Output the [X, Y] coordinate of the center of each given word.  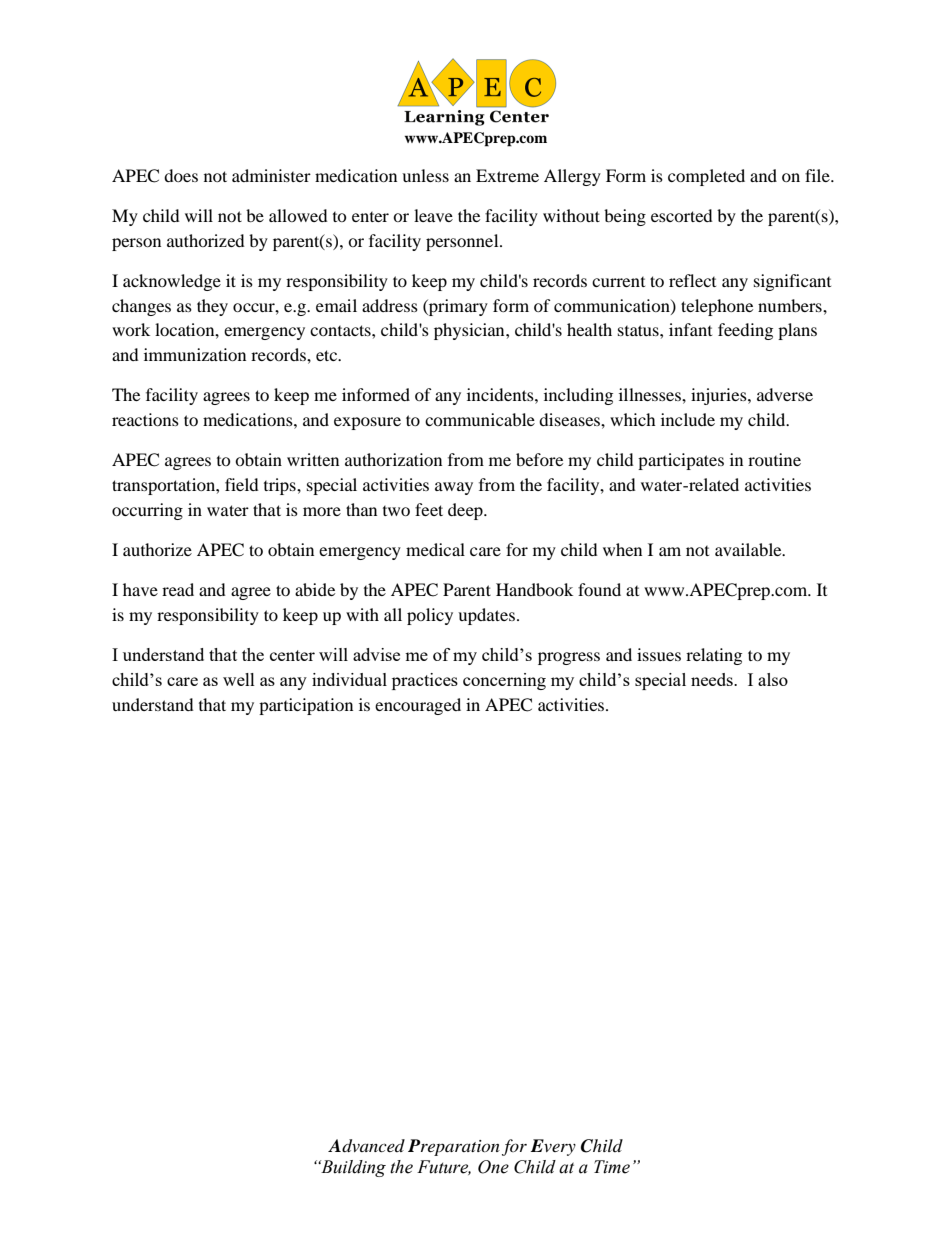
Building [352, 1168]
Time [612, 1167]
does [181, 175]
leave [433, 215]
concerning [504, 681]
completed [706, 177]
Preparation [454, 1147]
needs [713, 679]
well [239, 679]
